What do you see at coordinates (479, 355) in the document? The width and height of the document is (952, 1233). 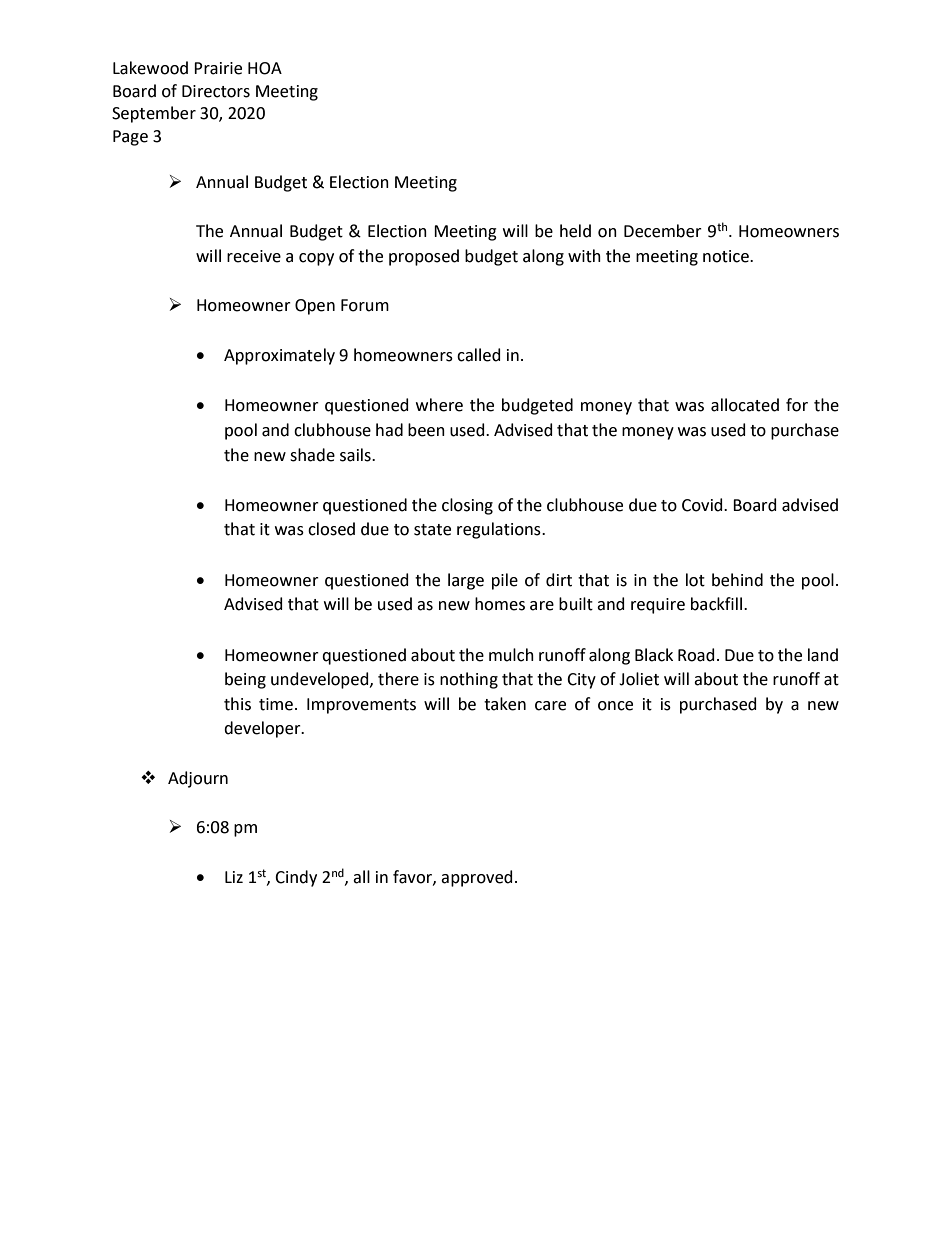 I see `called` at bounding box center [479, 355].
